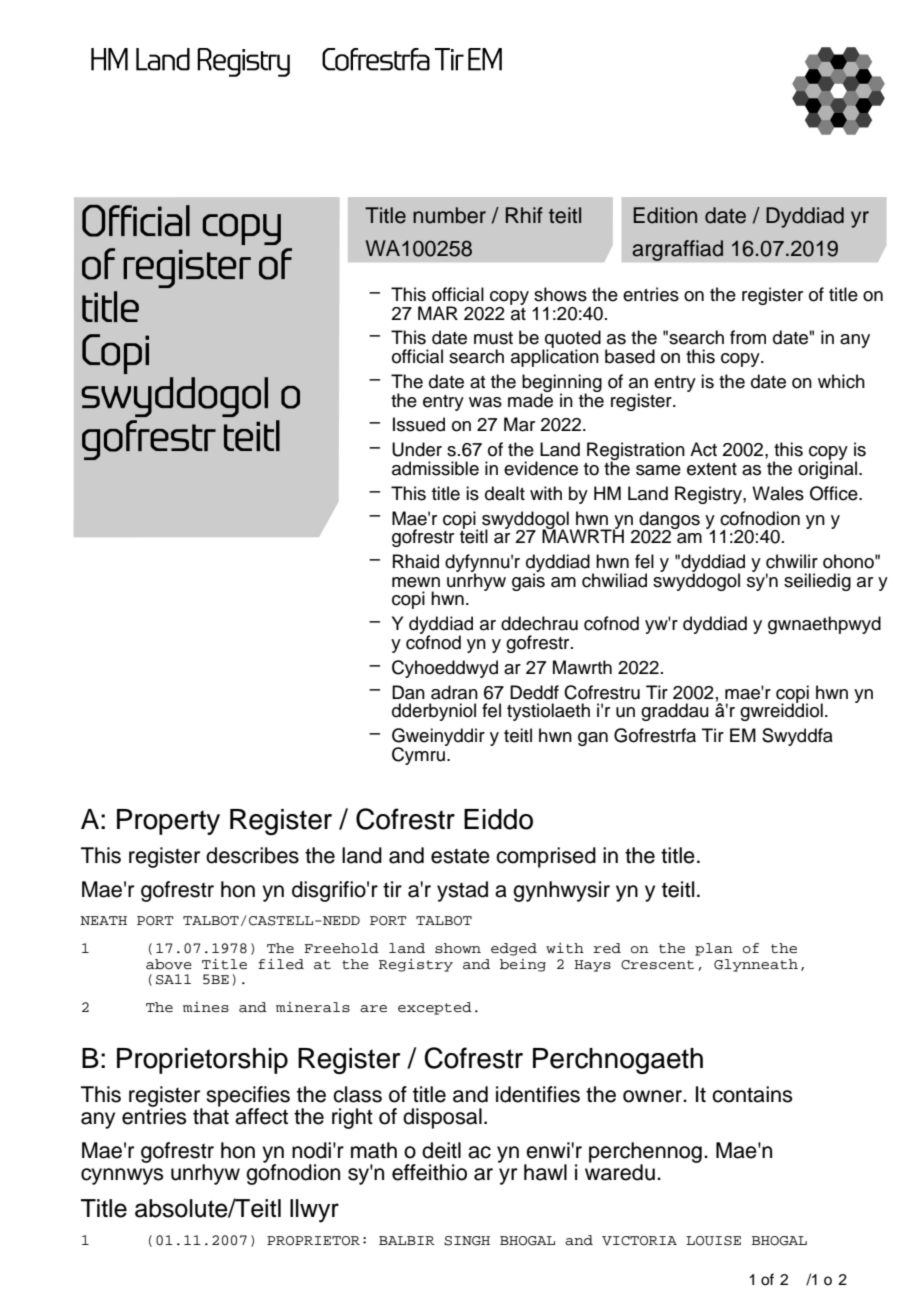 The image size is (924, 1308). What do you see at coordinates (546, 857) in the document?
I see `comprised` at bounding box center [546, 857].
